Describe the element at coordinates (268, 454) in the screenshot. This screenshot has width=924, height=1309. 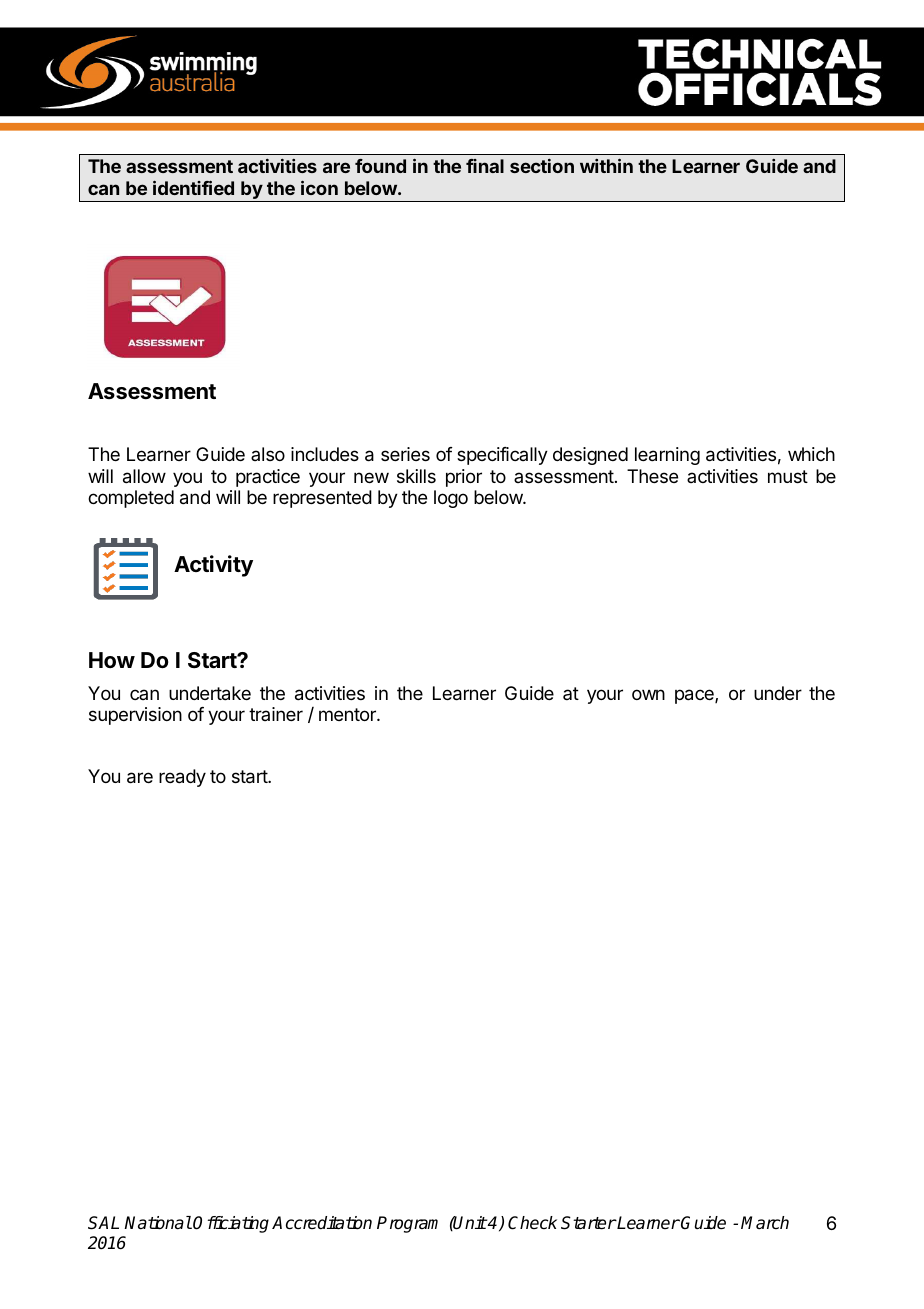
I see `also` at that location.
